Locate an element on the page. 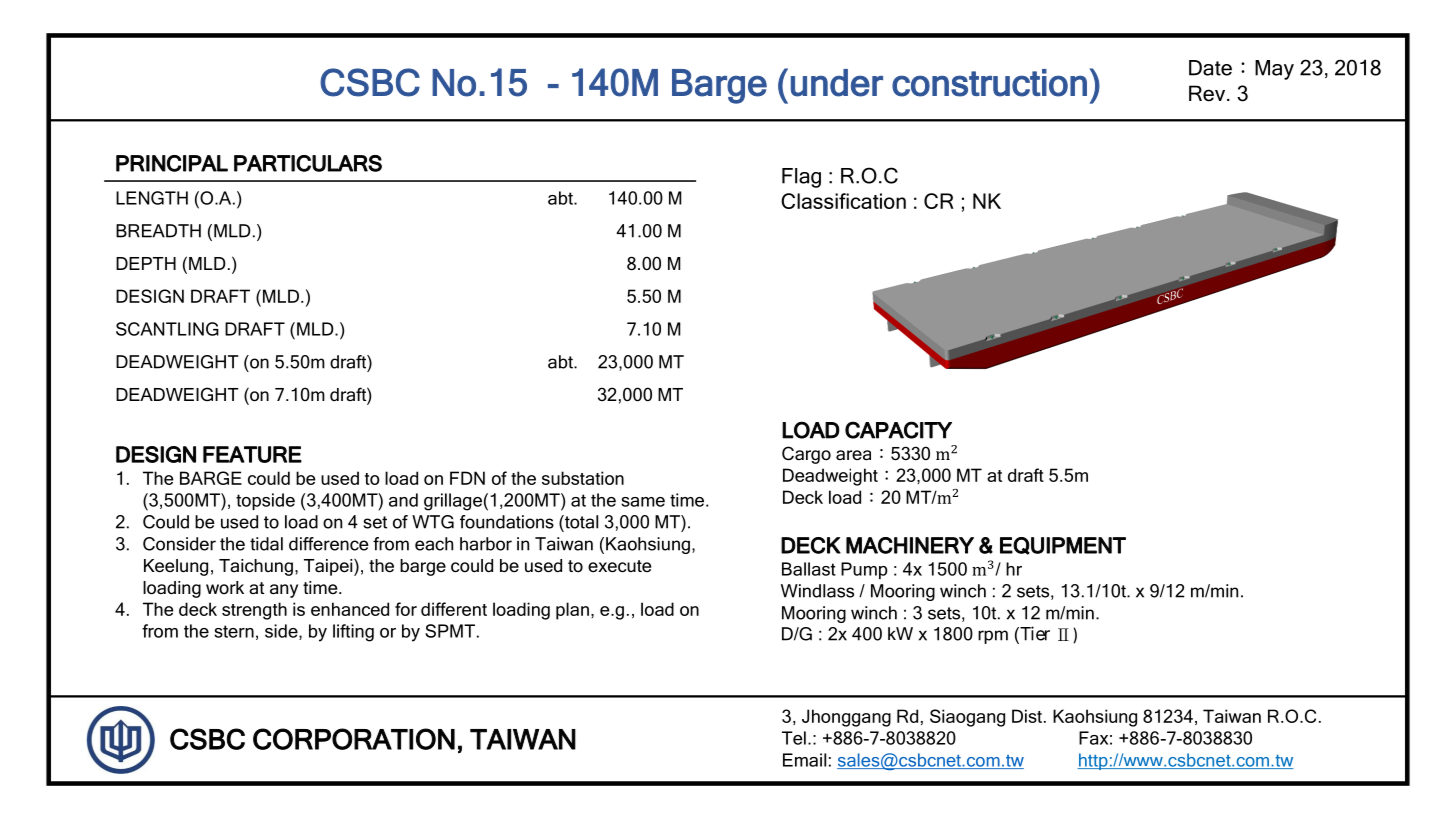  construction is located at coordinates (989, 83).
